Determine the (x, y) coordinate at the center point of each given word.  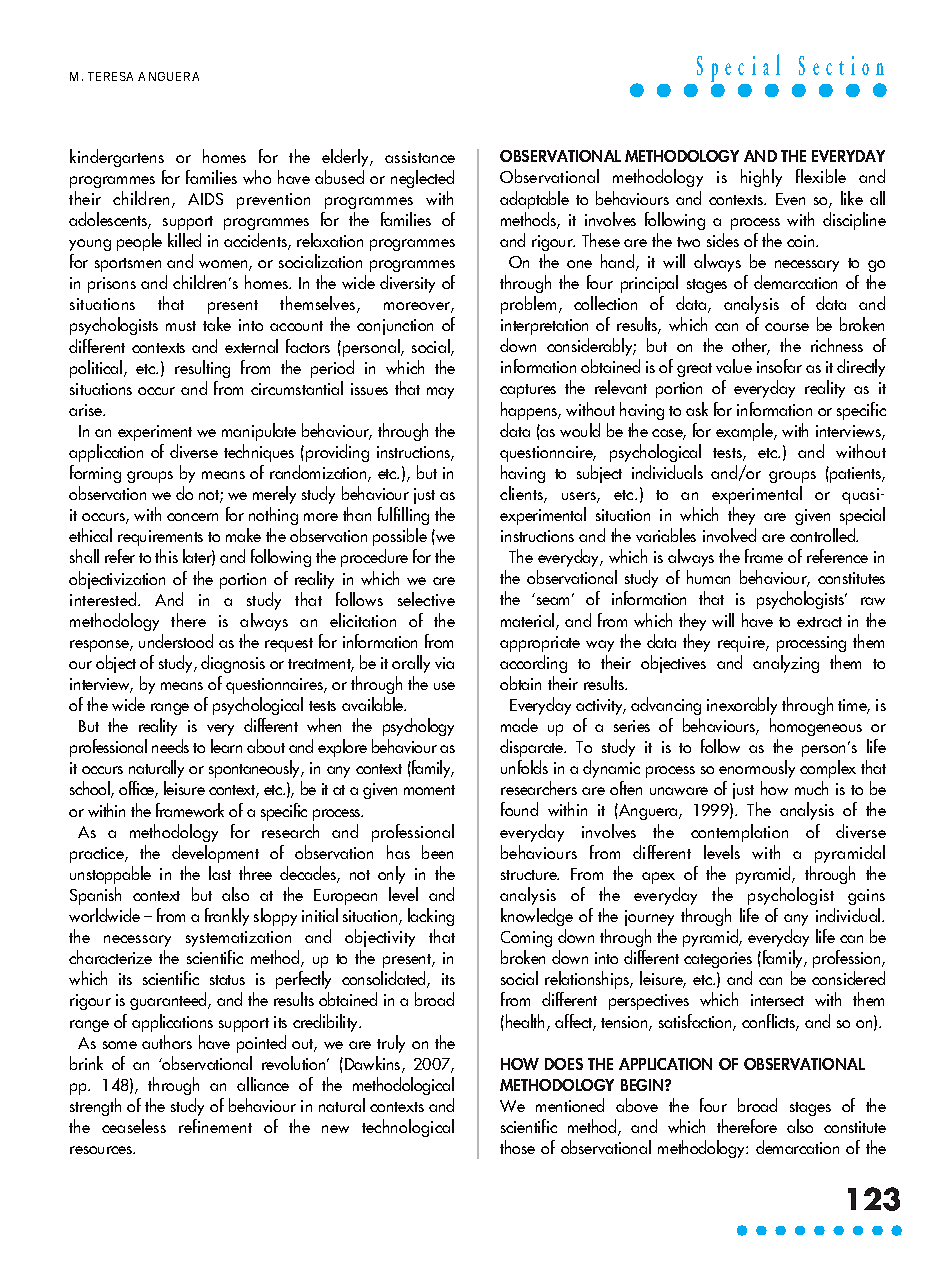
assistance (420, 157)
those (517, 1147)
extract (819, 622)
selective (426, 599)
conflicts (770, 1022)
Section (841, 65)
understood (176, 641)
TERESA (110, 76)
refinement (215, 1126)
